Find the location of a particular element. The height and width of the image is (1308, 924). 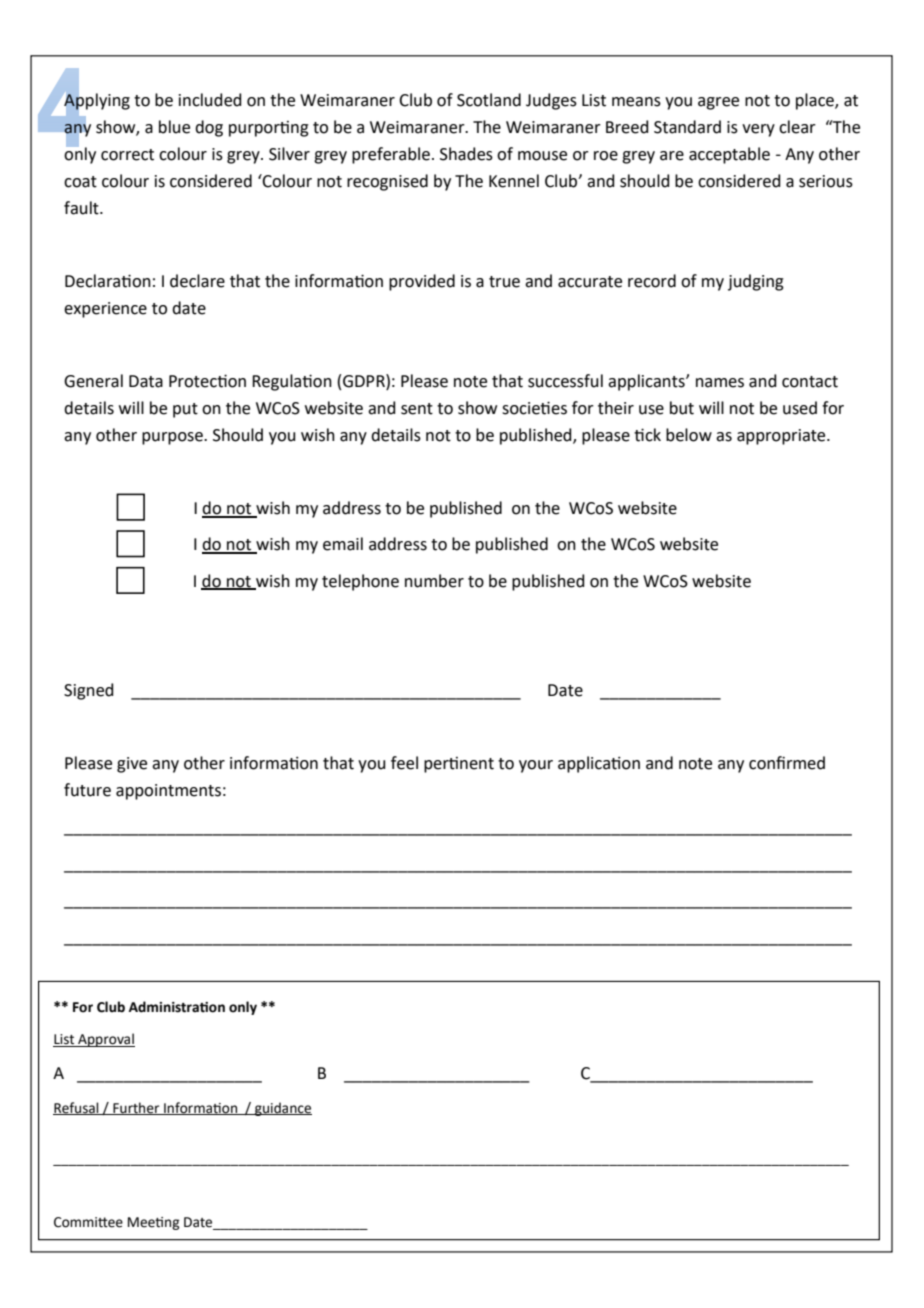

guidance is located at coordinates (282, 1109).
